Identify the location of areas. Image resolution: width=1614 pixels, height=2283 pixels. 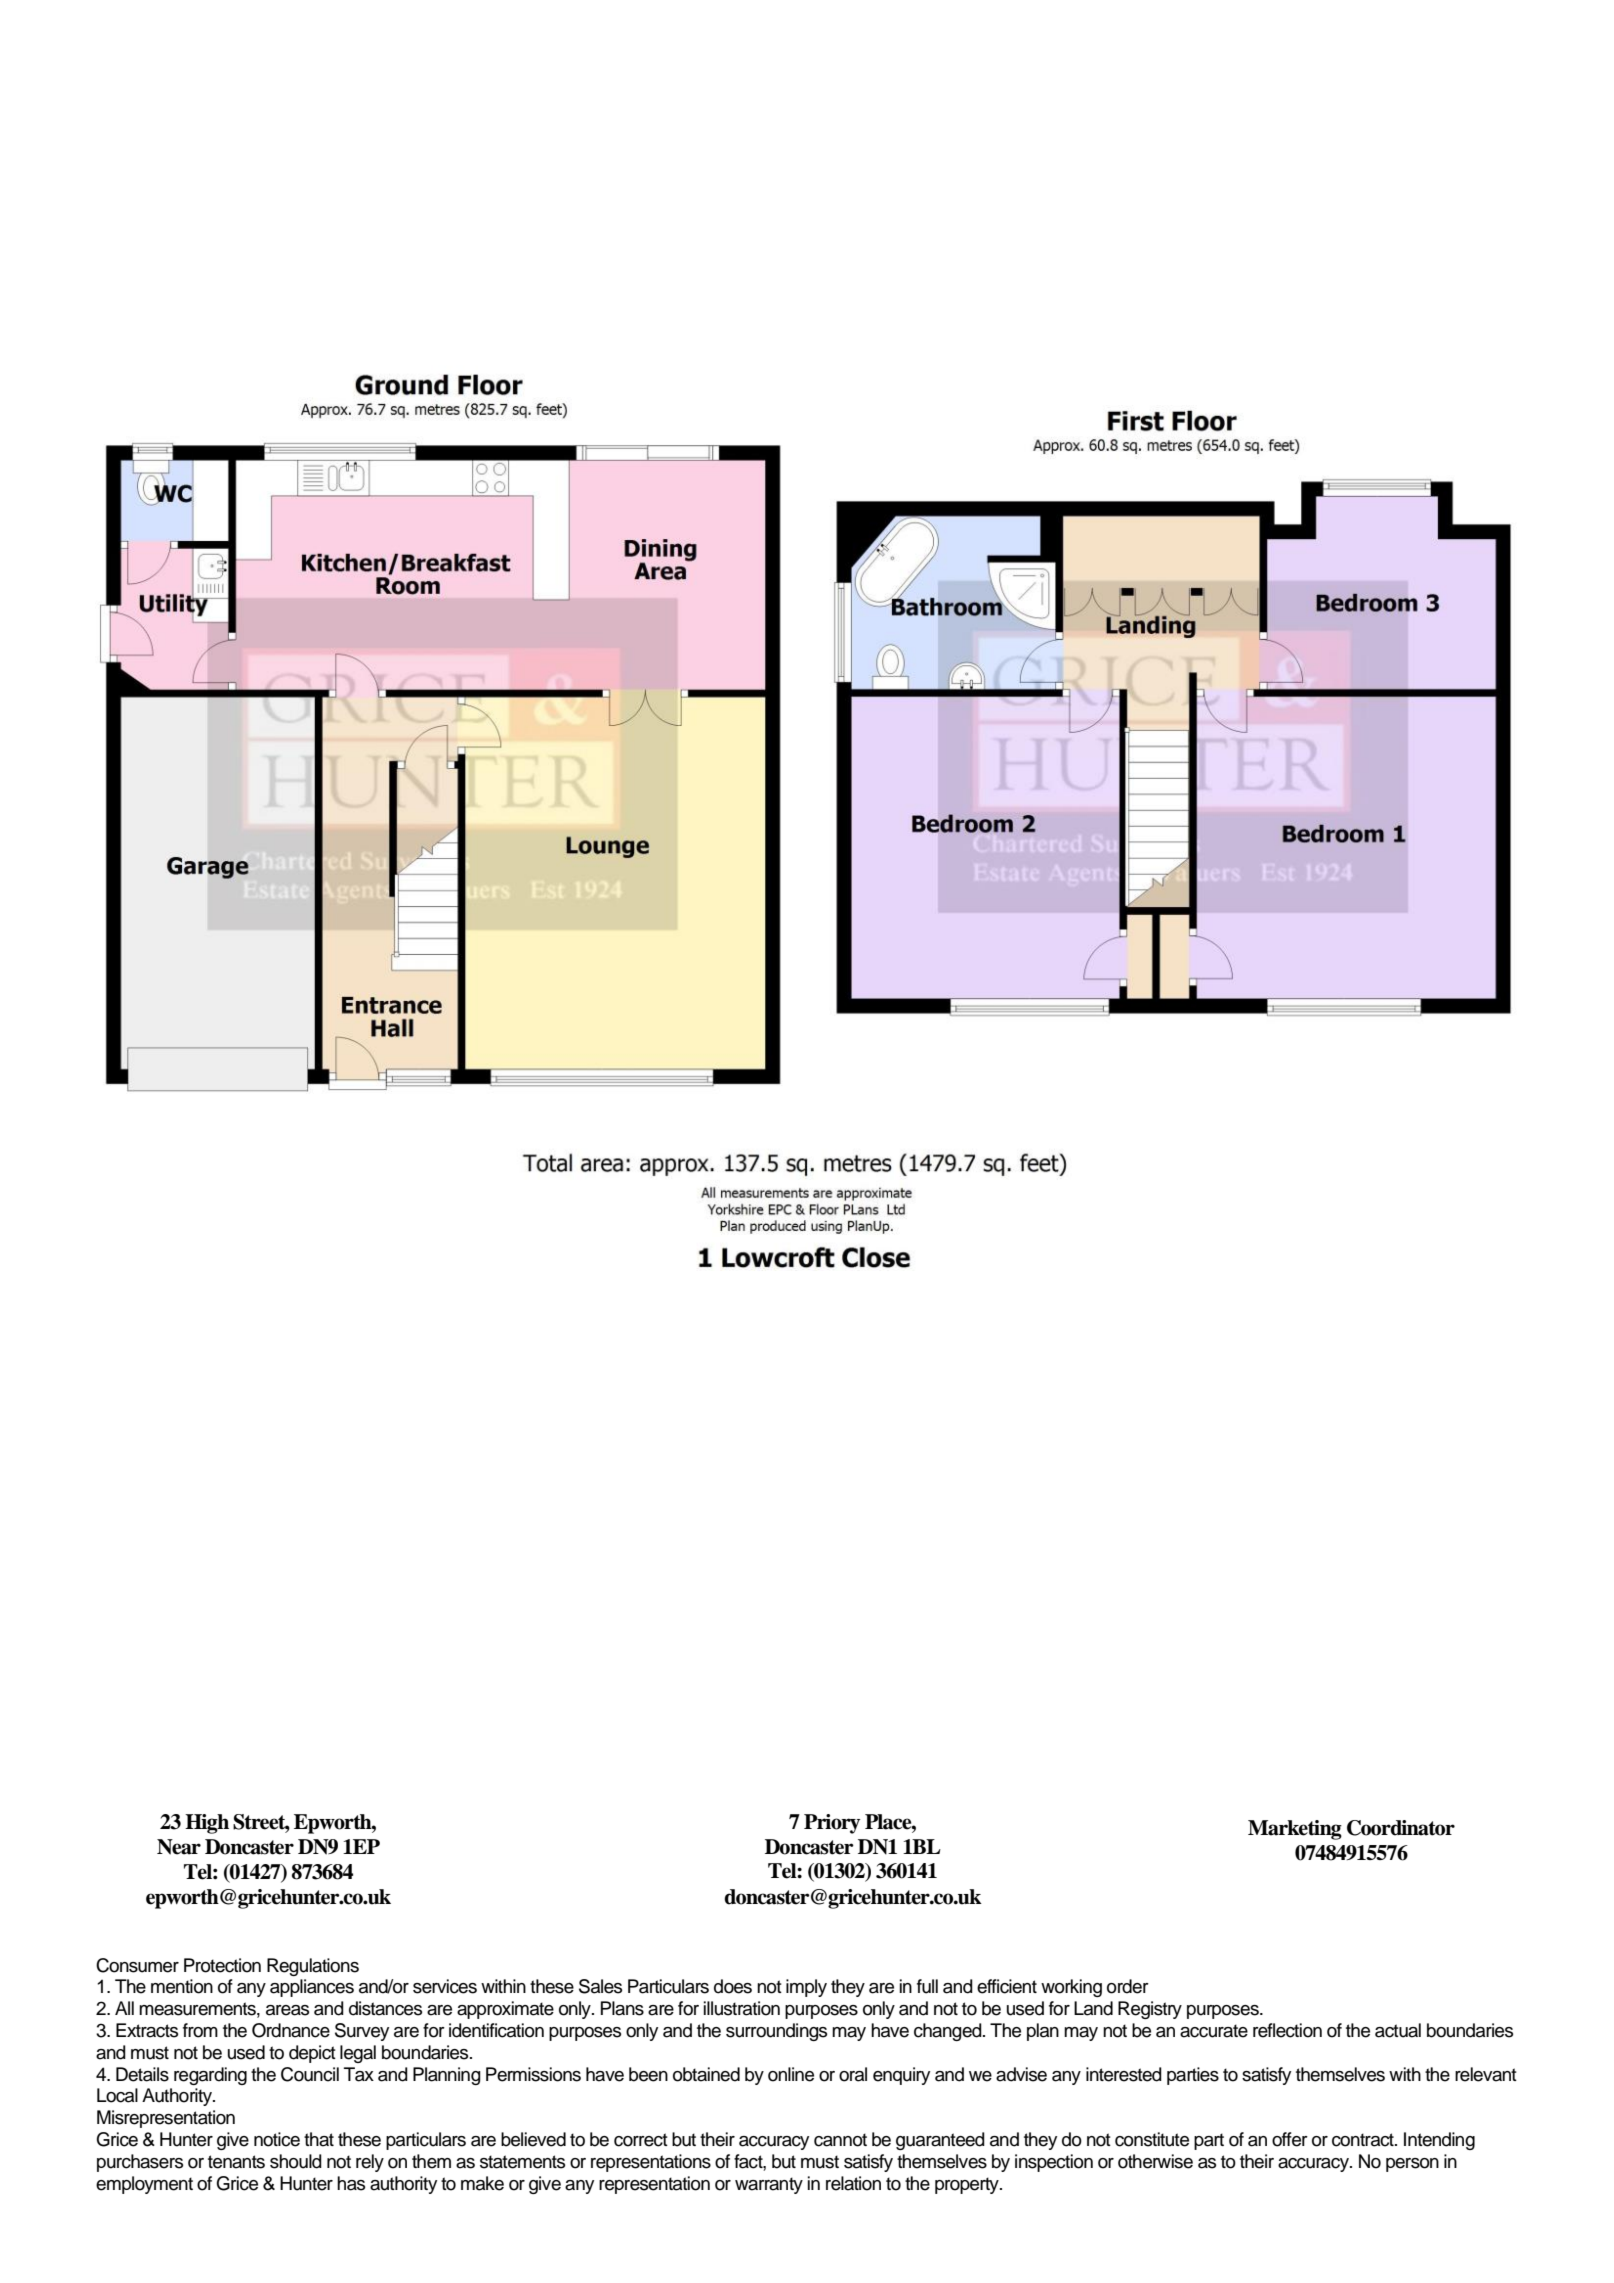
(287, 2010).
